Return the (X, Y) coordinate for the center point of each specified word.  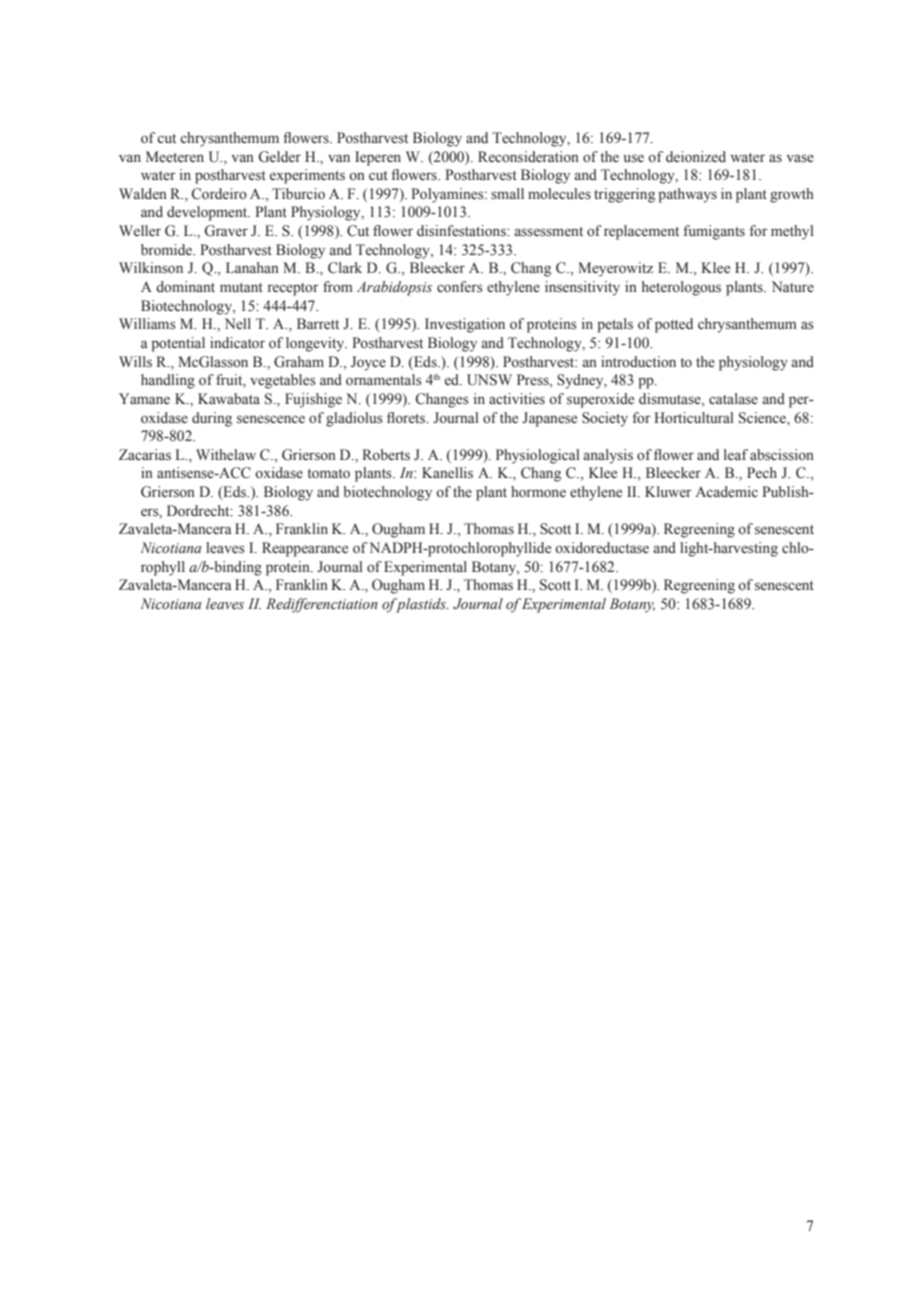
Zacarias (145, 455)
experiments (307, 176)
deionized (696, 157)
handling (168, 381)
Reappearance (305, 549)
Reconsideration (528, 157)
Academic (726, 492)
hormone (538, 492)
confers (460, 287)
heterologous (681, 288)
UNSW (489, 380)
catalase (733, 399)
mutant (241, 287)
